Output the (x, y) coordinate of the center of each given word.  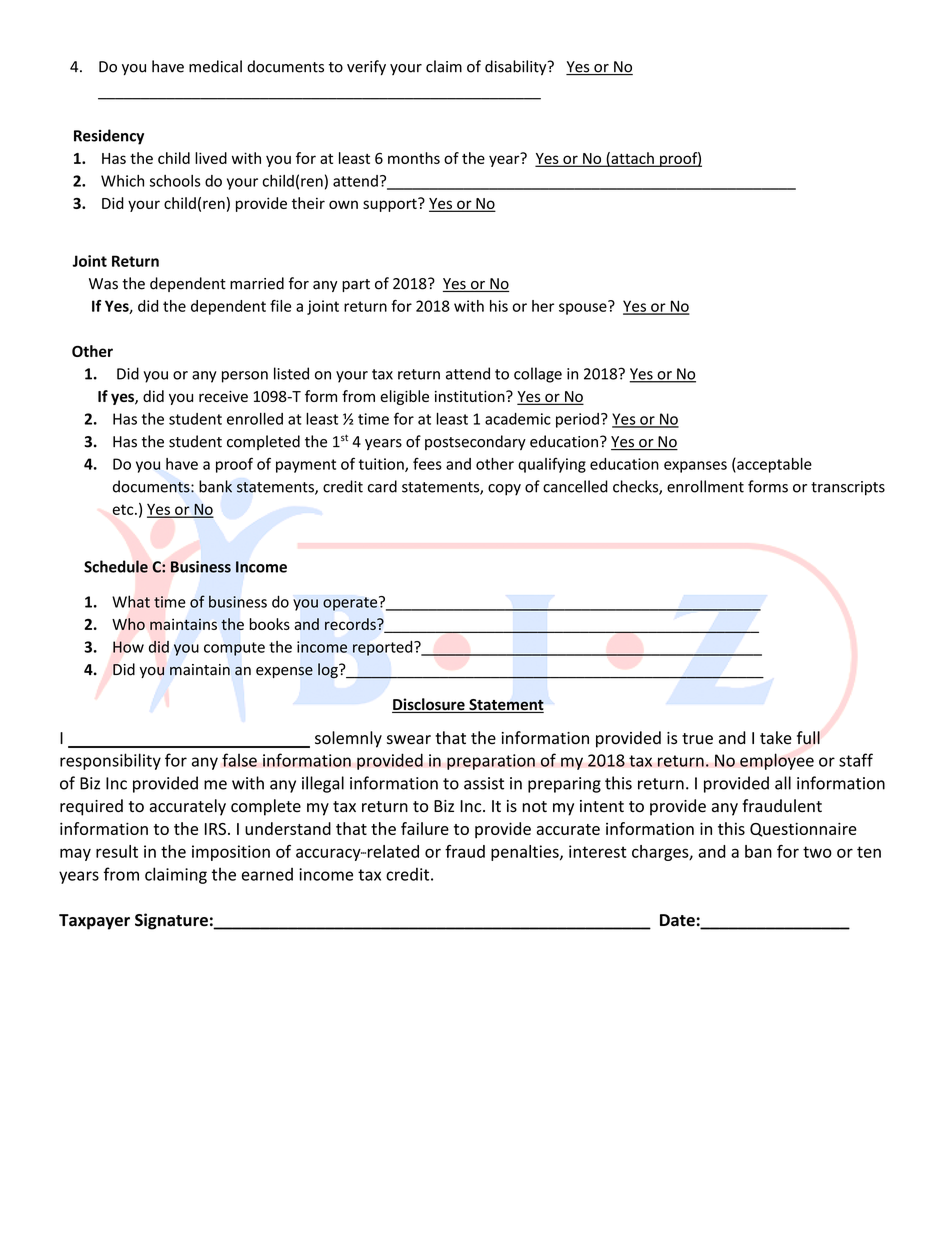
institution (471, 396)
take (776, 738)
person (245, 377)
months (414, 158)
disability (517, 67)
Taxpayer (94, 922)
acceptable (773, 465)
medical (215, 66)
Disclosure (429, 705)
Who (128, 624)
